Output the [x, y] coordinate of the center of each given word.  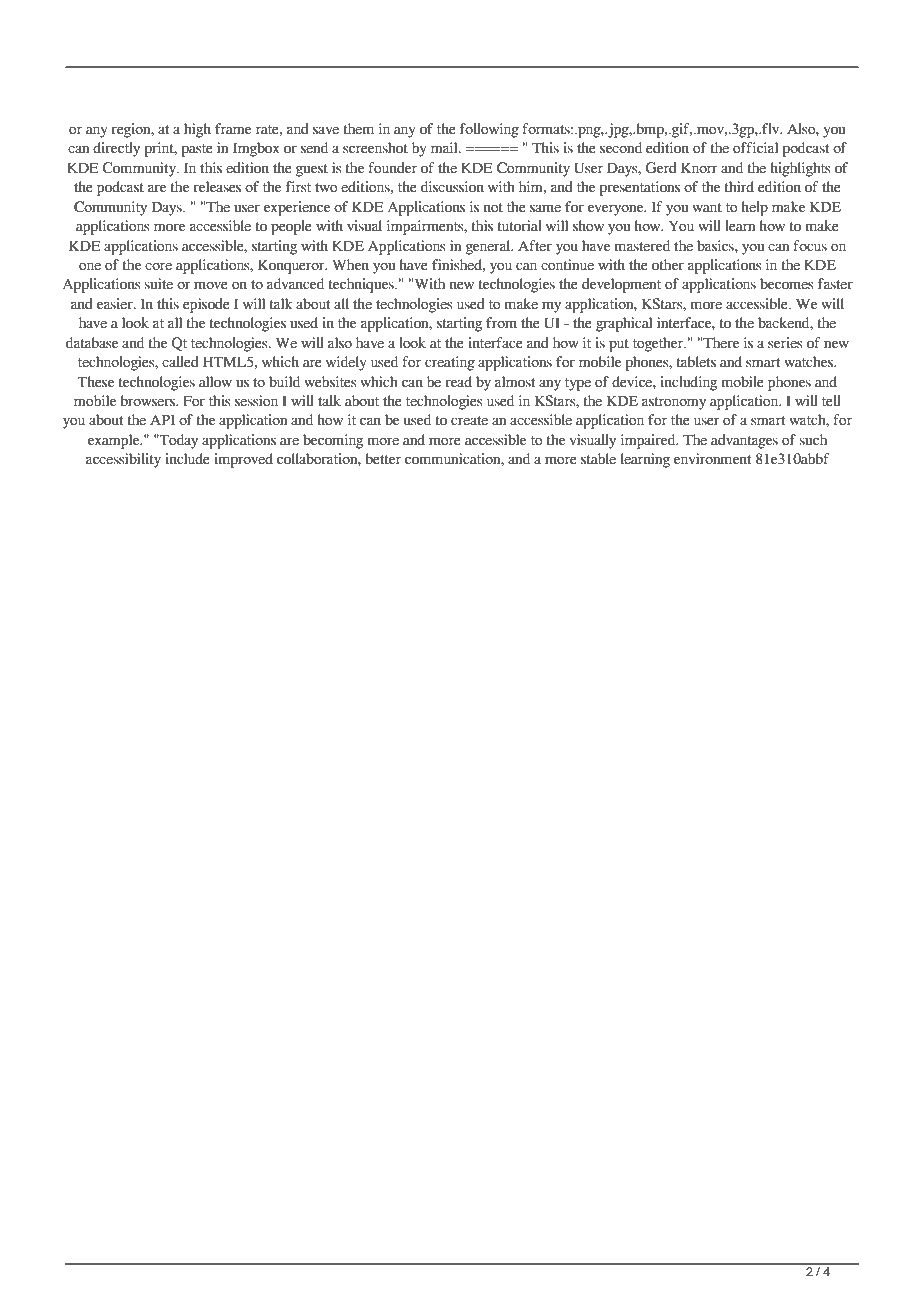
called [180, 362]
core [158, 266]
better [383, 459]
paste [197, 150]
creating [450, 363]
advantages [744, 441]
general [489, 247]
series [785, 343]
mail [445, 148]
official [755, 148]
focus [810, 246]
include [187, 459]
